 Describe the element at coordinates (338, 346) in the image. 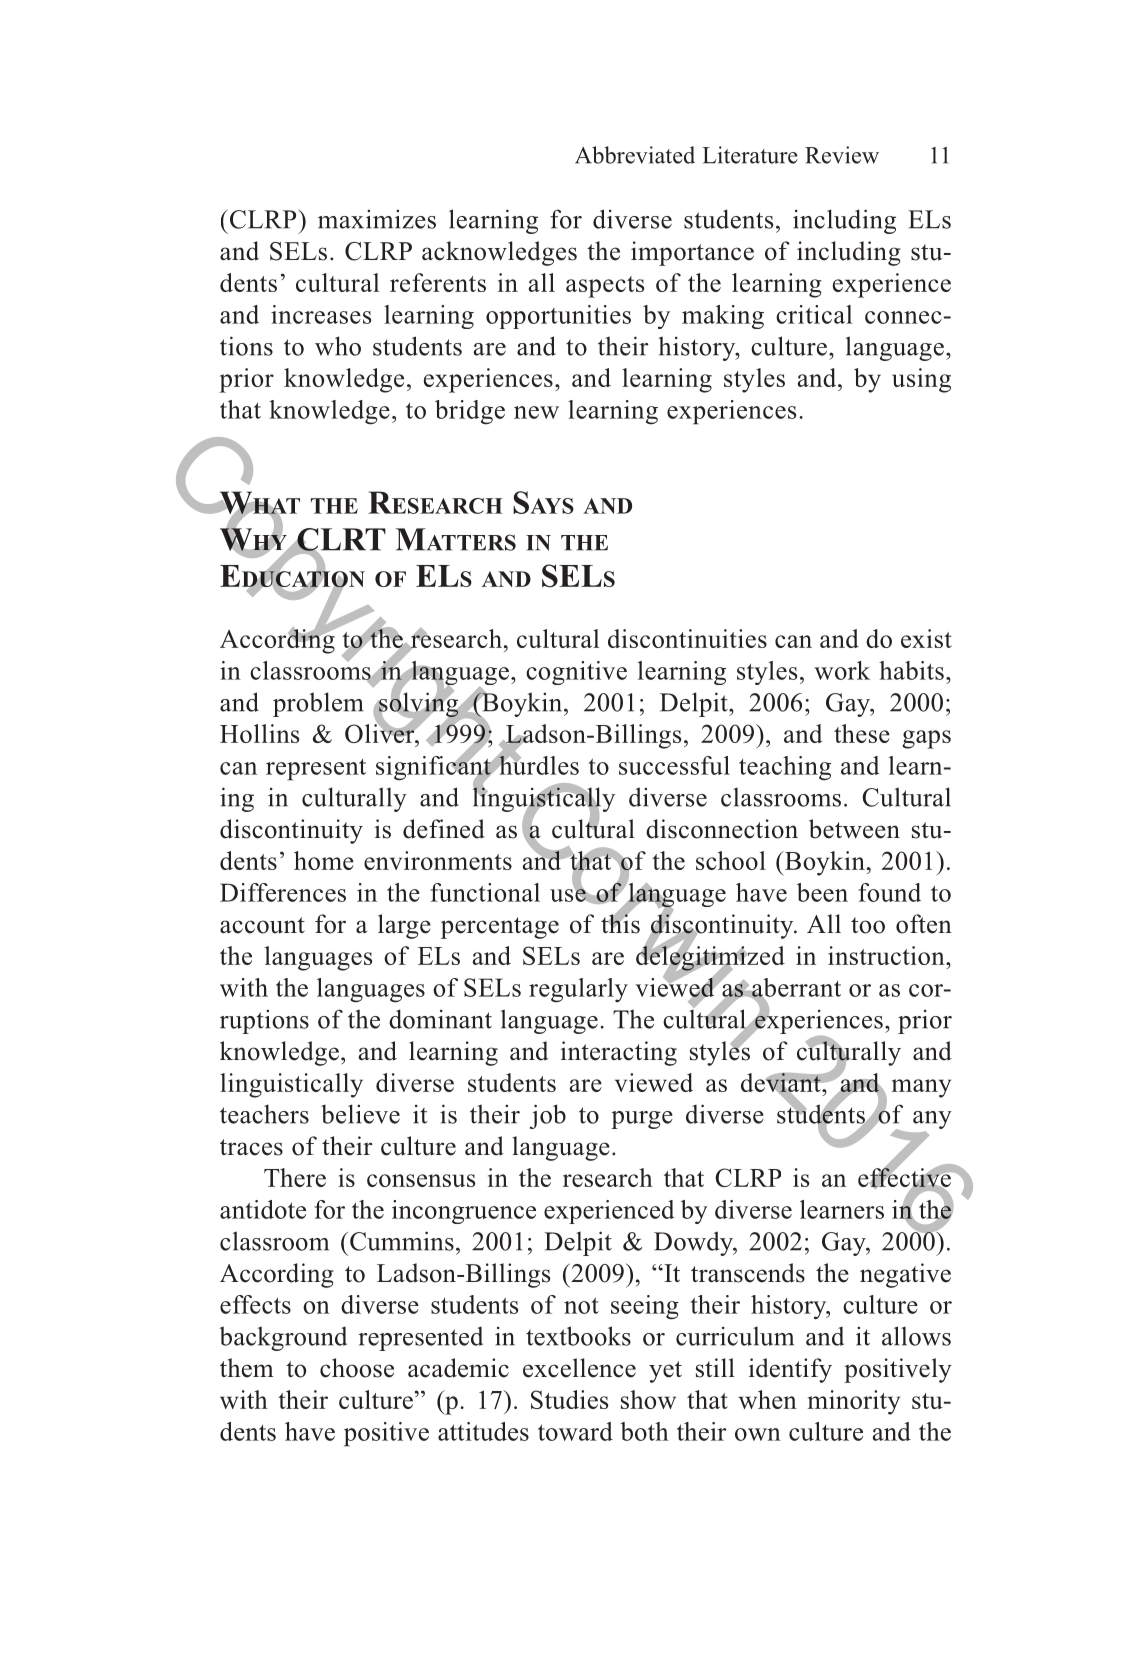

I see `who` at that location.
